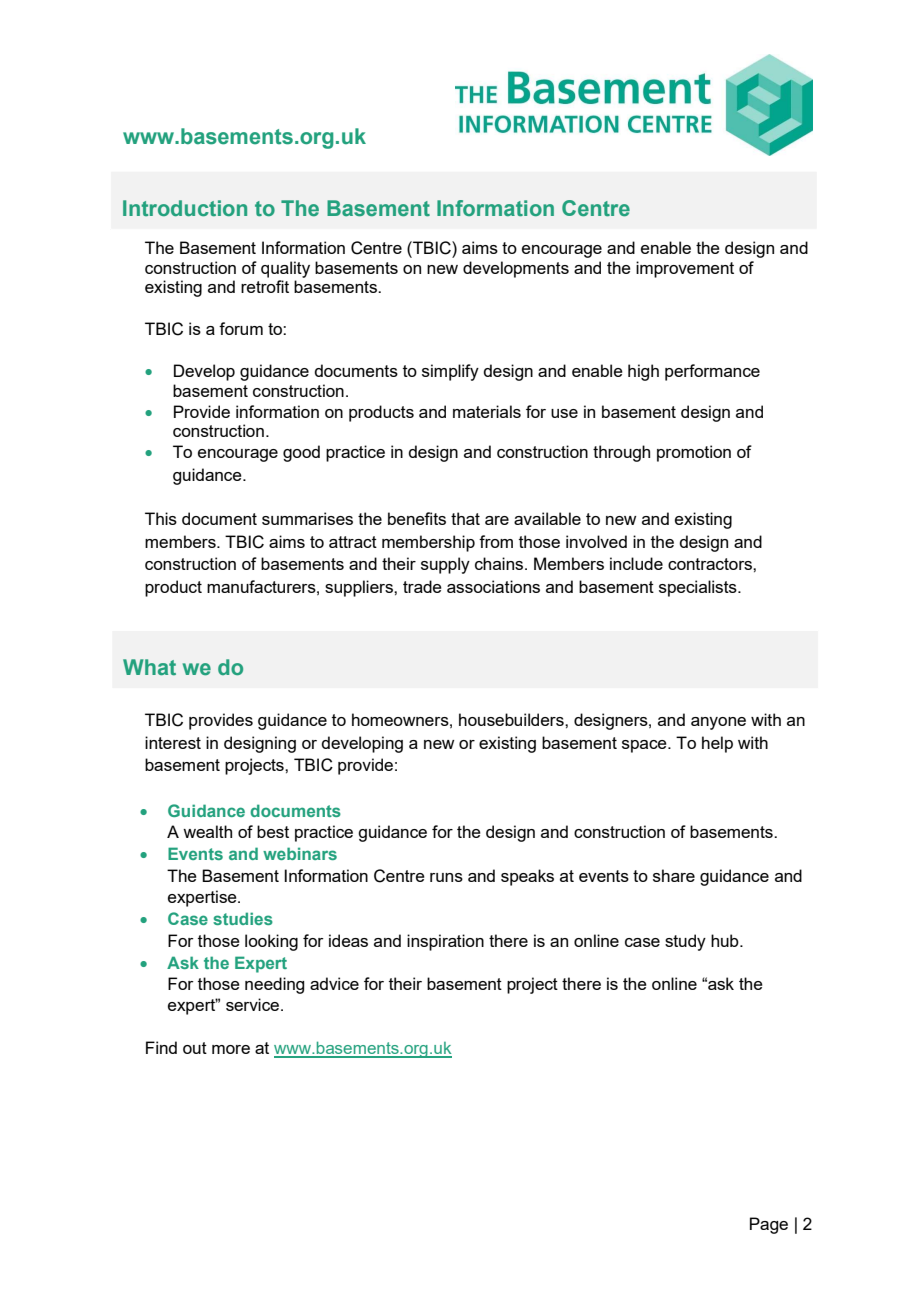 The image size is (924, 1308). Describe the element at coordinates (334, 983) in the screenshot. I see `advice` at that location.
